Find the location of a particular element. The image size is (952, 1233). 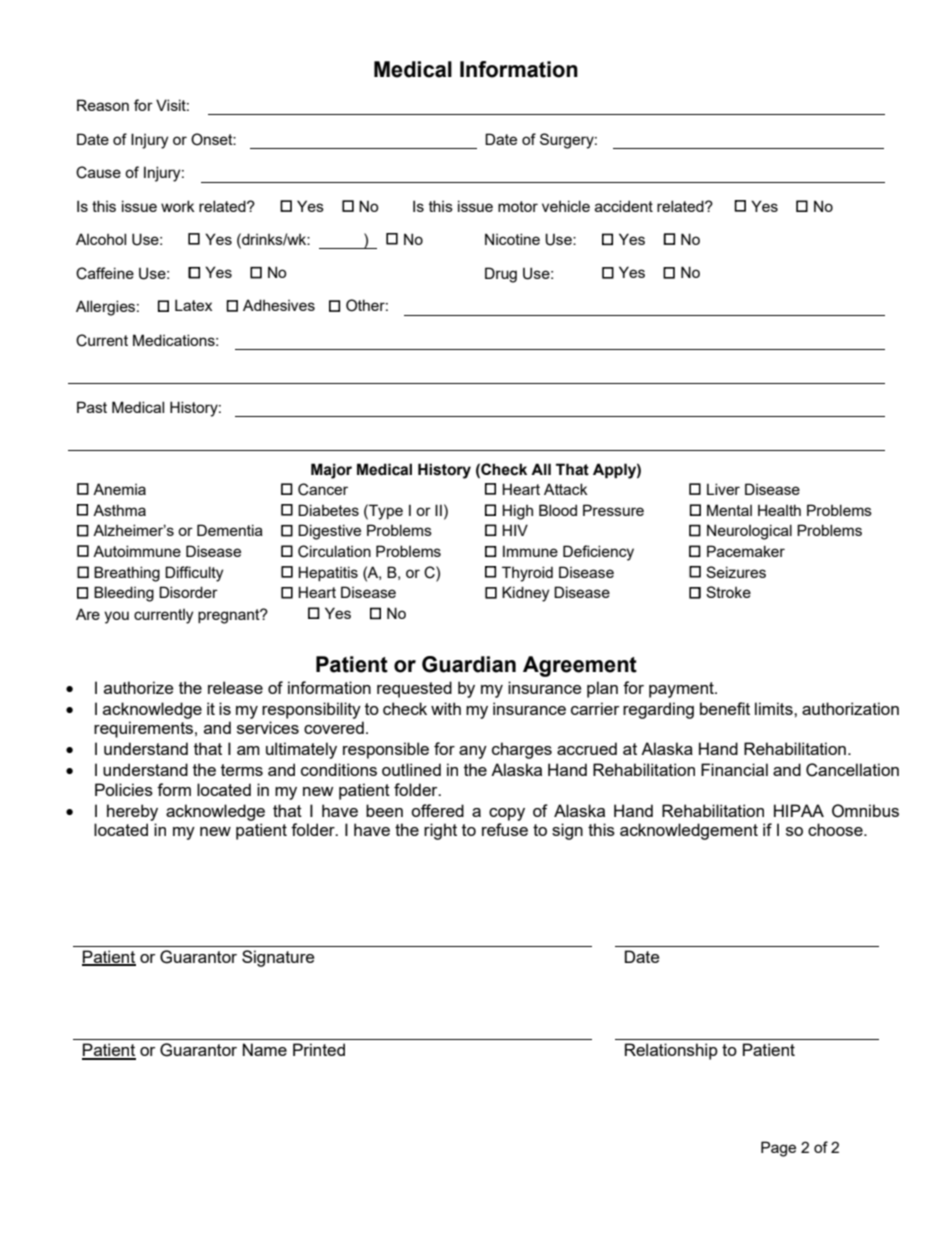

choose is located at coordinates (836, 829).
